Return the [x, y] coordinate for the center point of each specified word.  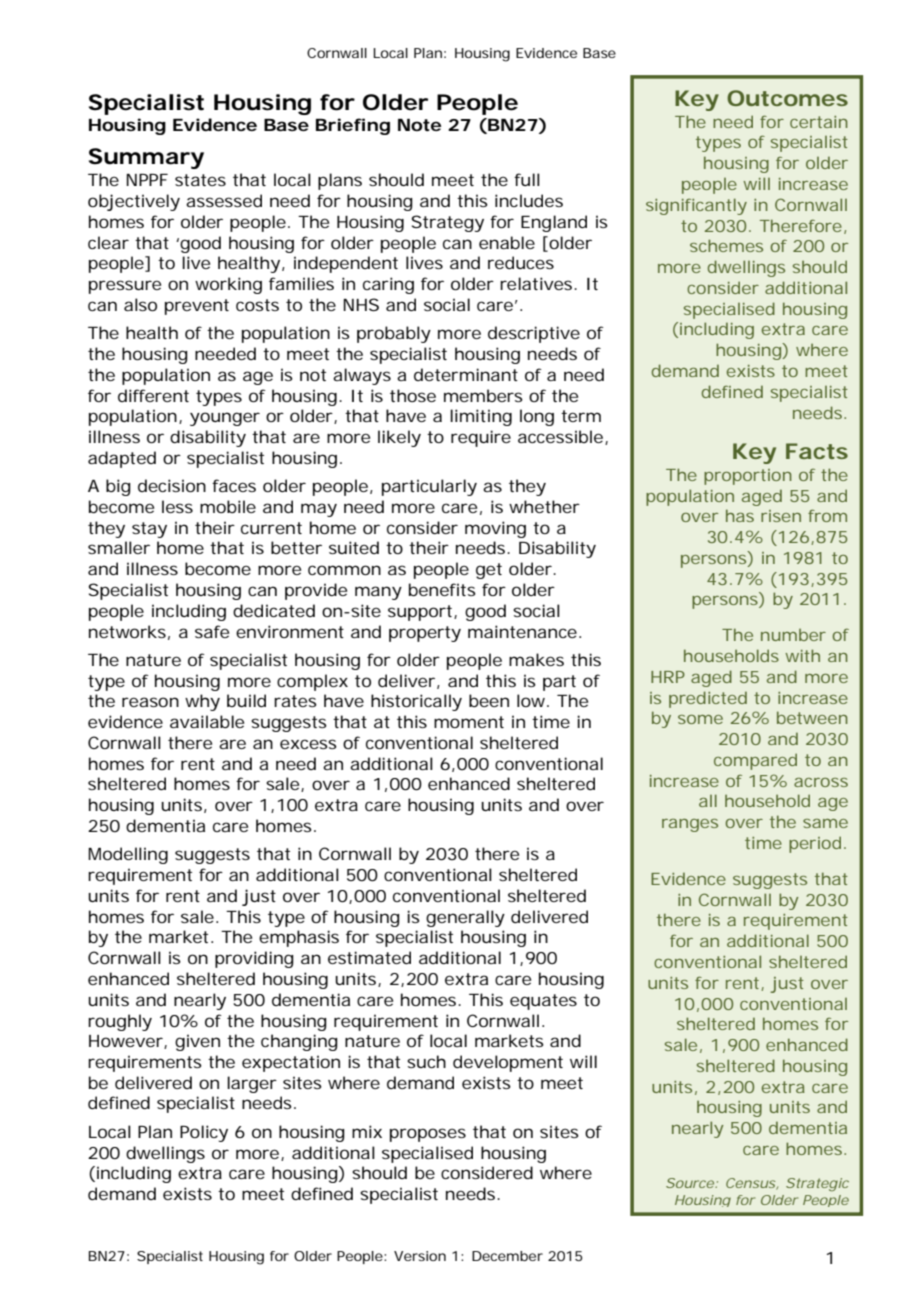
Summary [146, 158]
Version [420, 1256]
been [489, 700]
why [202, 702]
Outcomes [787, 98]
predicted [708, 699]
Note [419, 125]
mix [367, 1131]
